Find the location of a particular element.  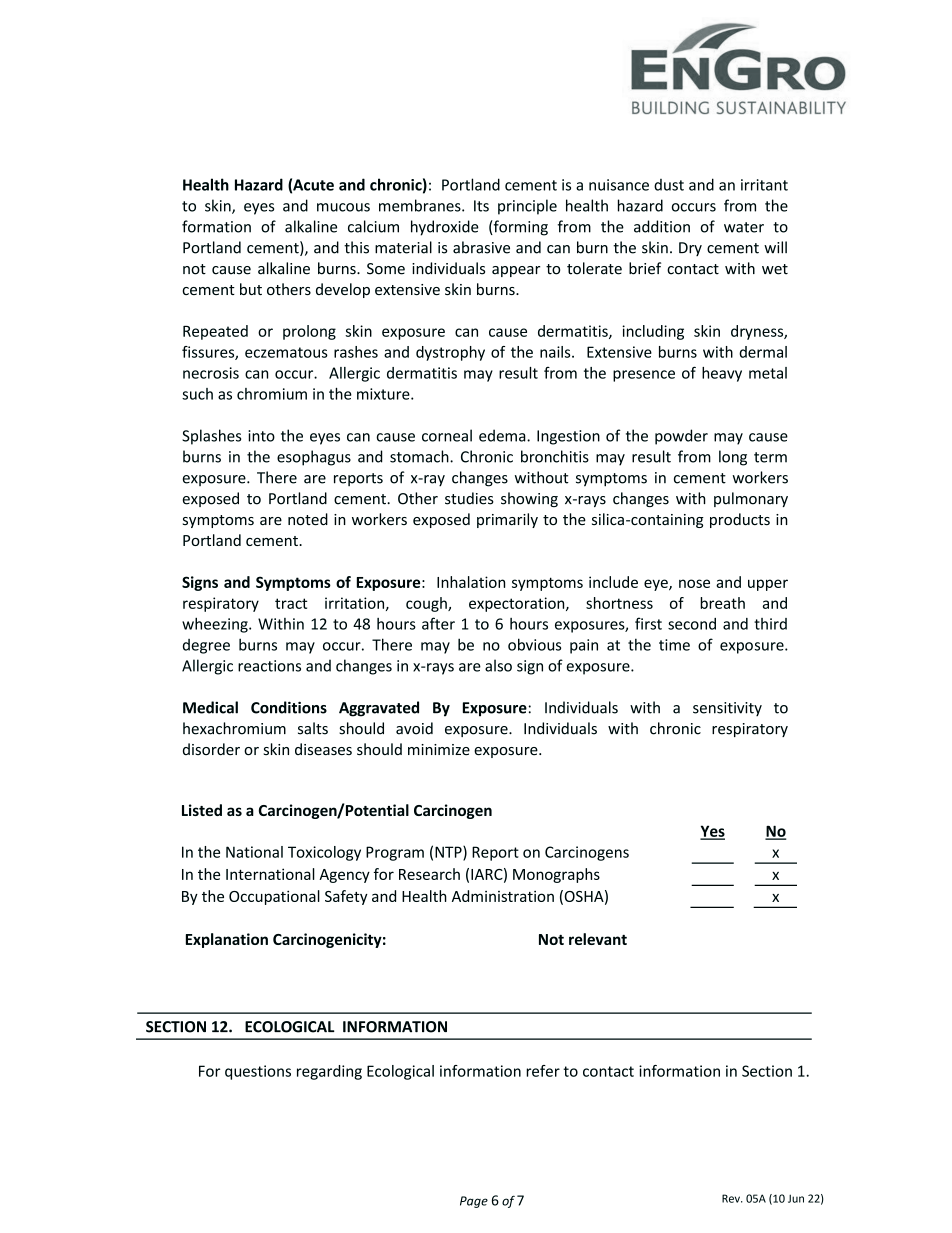

Its is located at coordinates (481, 206).
